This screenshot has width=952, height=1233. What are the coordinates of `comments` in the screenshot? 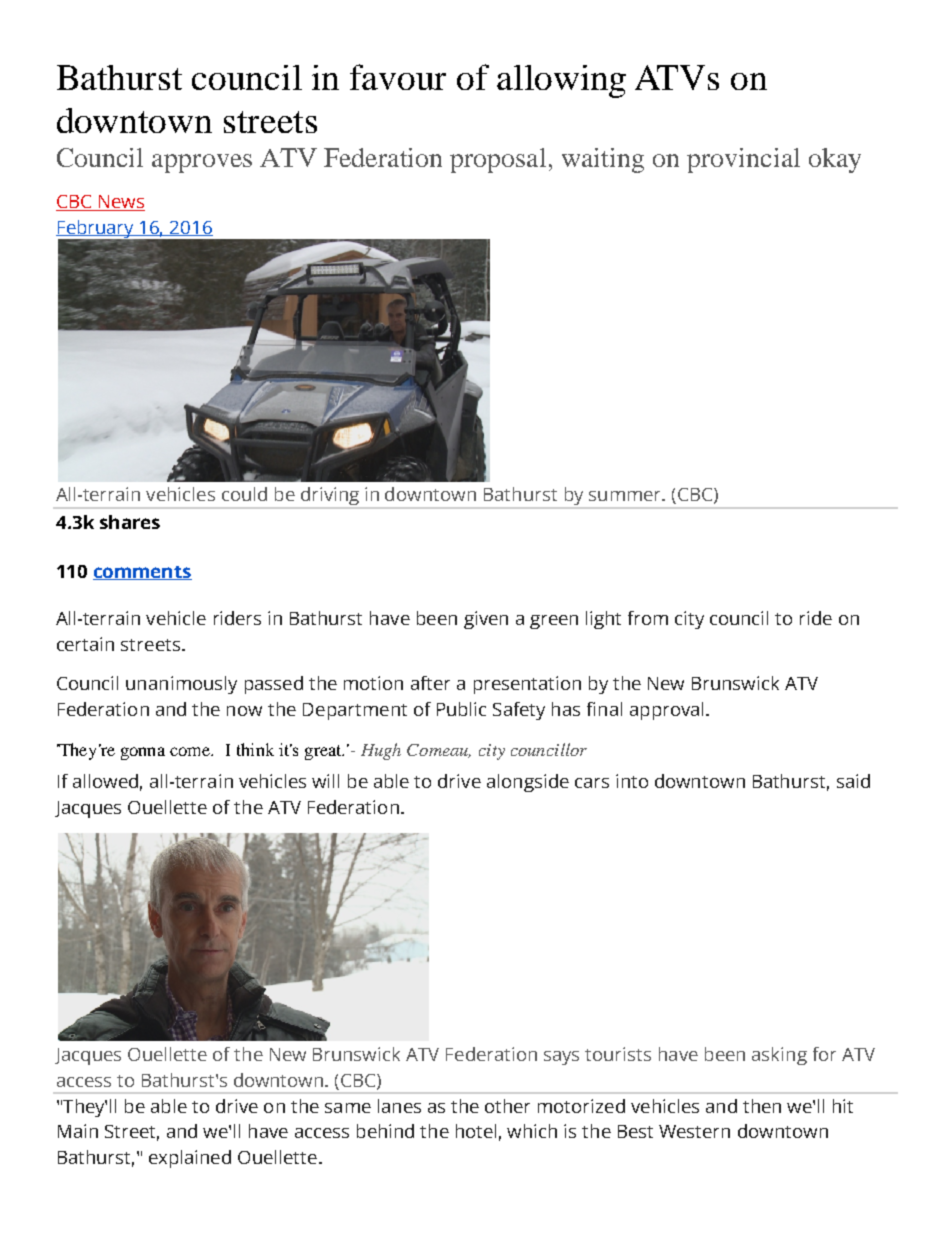 It's located at (142, 573).
